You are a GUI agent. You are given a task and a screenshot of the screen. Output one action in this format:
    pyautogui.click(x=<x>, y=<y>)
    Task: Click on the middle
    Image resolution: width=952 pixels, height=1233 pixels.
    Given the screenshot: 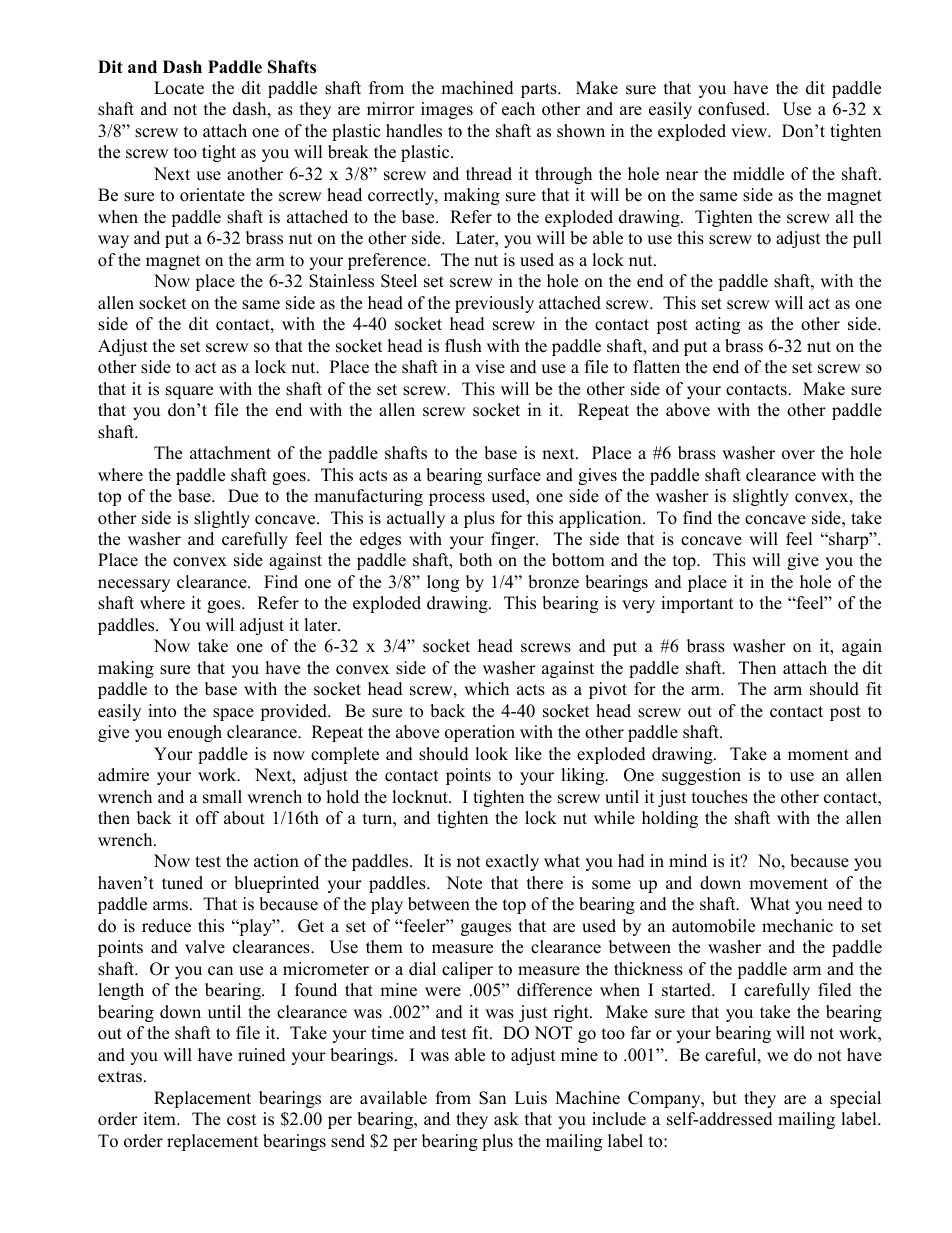 What is the action you would take?
    pyautogui.click(x=758, y=174)
